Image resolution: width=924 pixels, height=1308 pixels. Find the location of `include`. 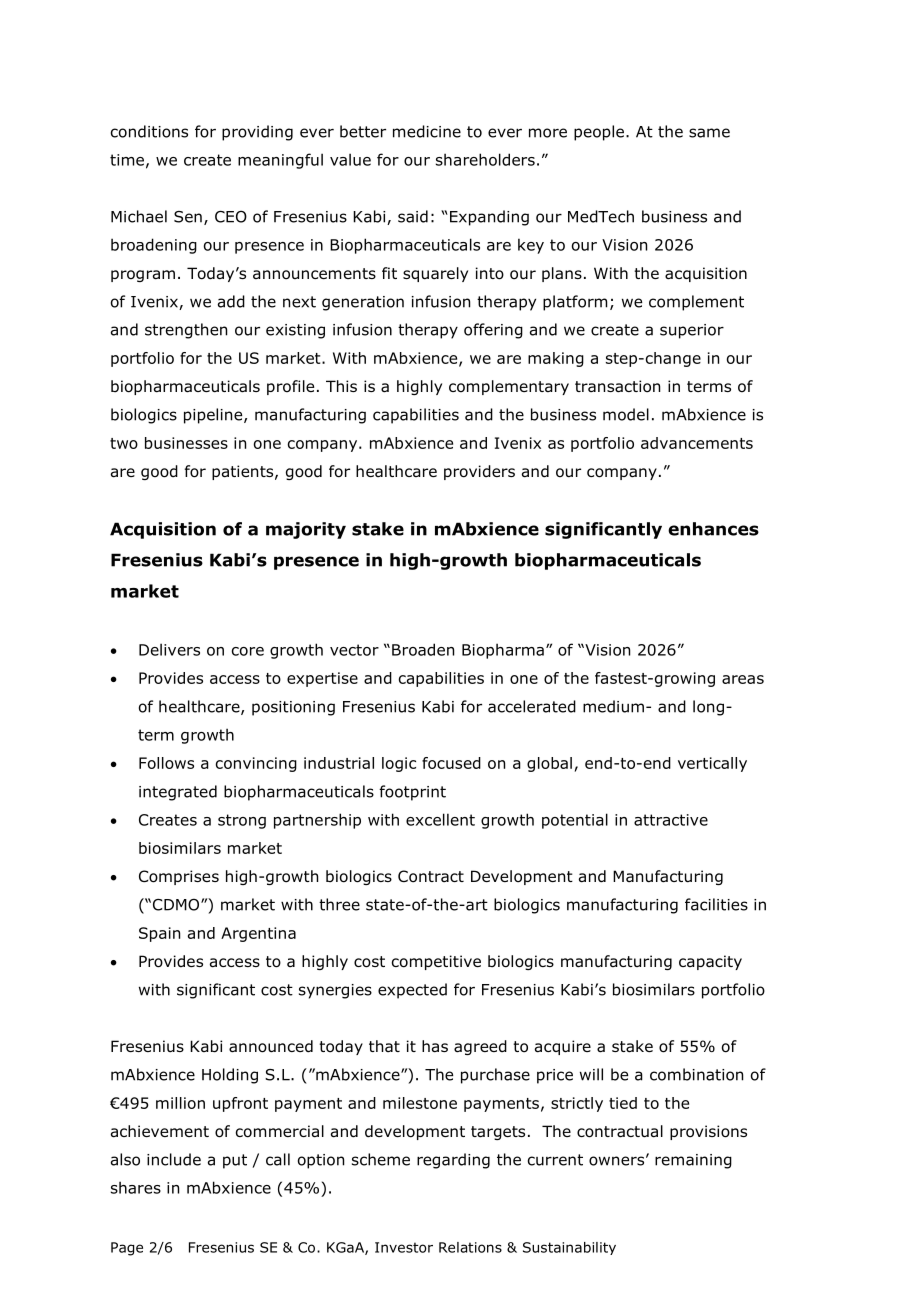

include is located at coordinates (174, 1159).
